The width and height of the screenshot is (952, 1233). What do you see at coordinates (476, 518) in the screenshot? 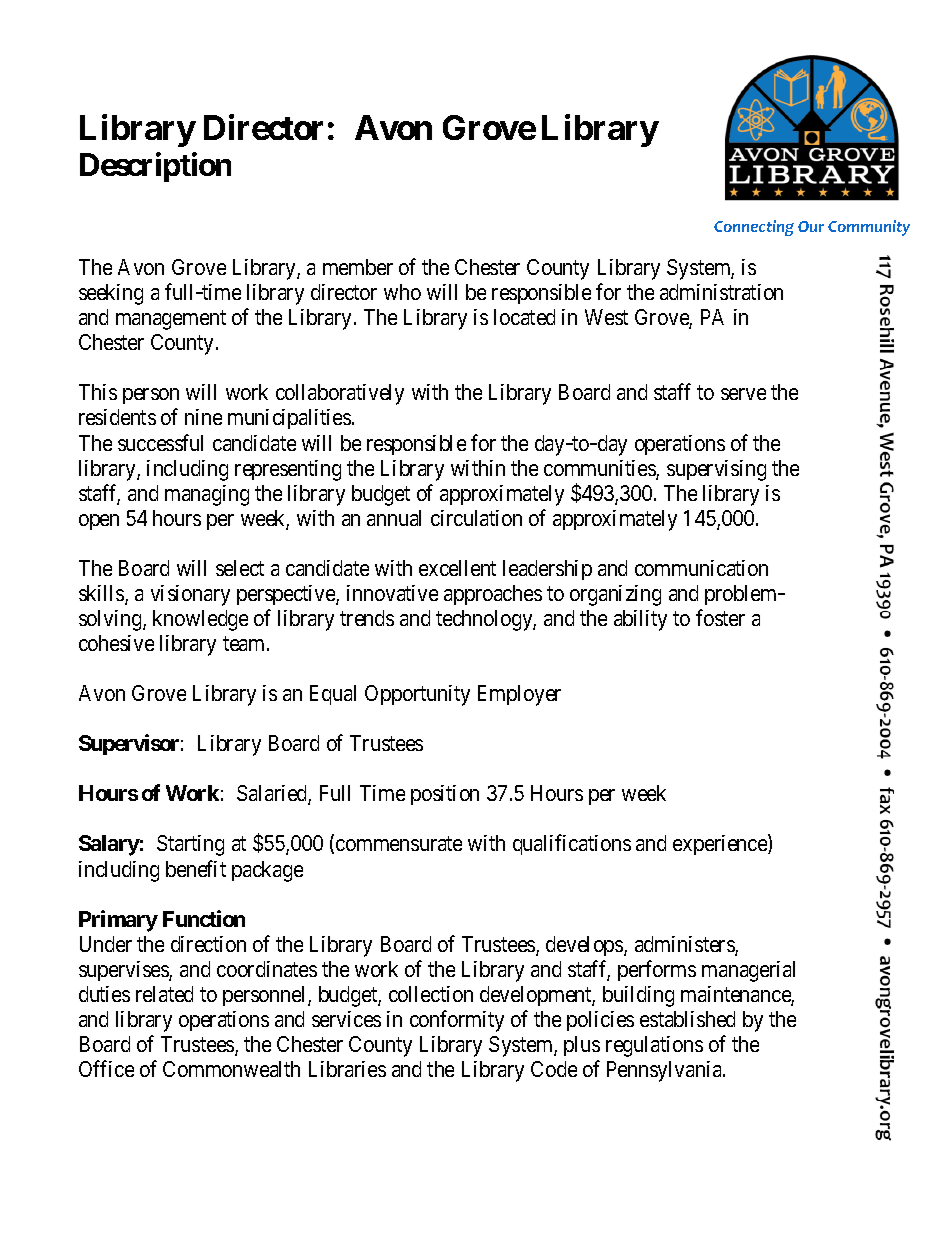
I see `circulation` at bounding box center [476, 518].
